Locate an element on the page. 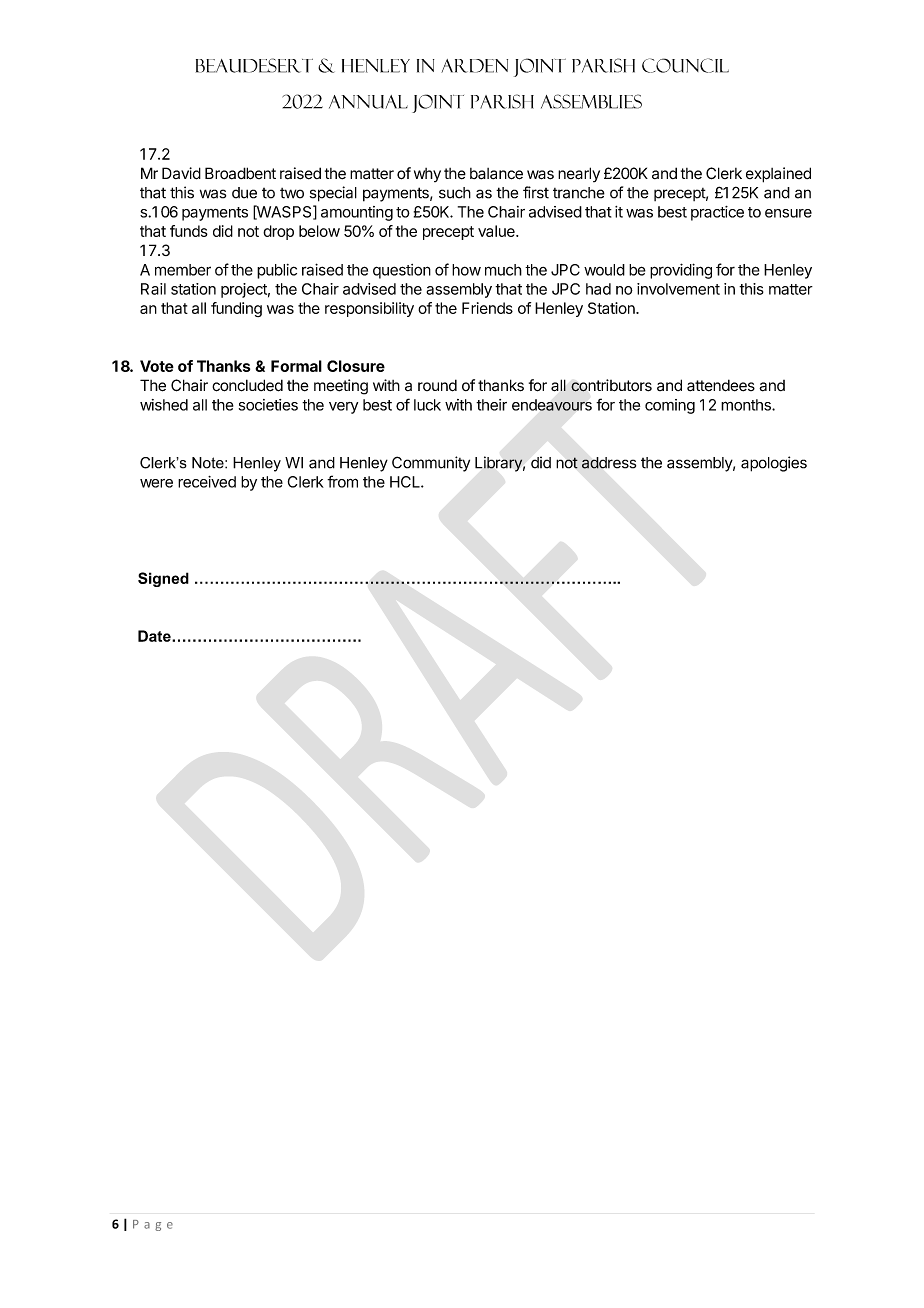 The image size is (924, 1308). Date is located at coordinates (155, 636).
